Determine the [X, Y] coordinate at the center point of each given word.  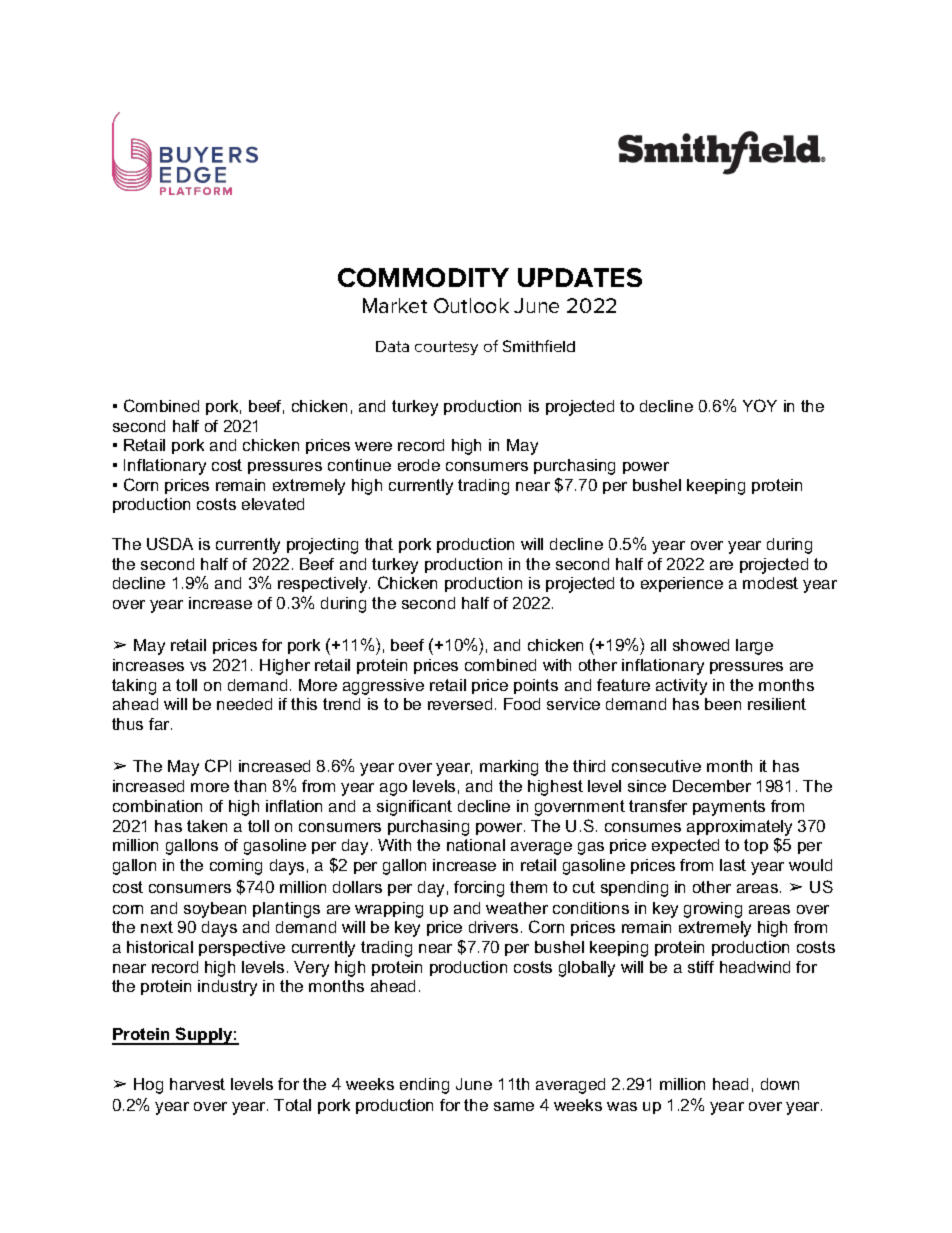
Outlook [471, 305]
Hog [148, 1086]
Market [395, 305]
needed [244, 704]
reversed [460, 704]
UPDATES [580, 277]
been [723, 704]
